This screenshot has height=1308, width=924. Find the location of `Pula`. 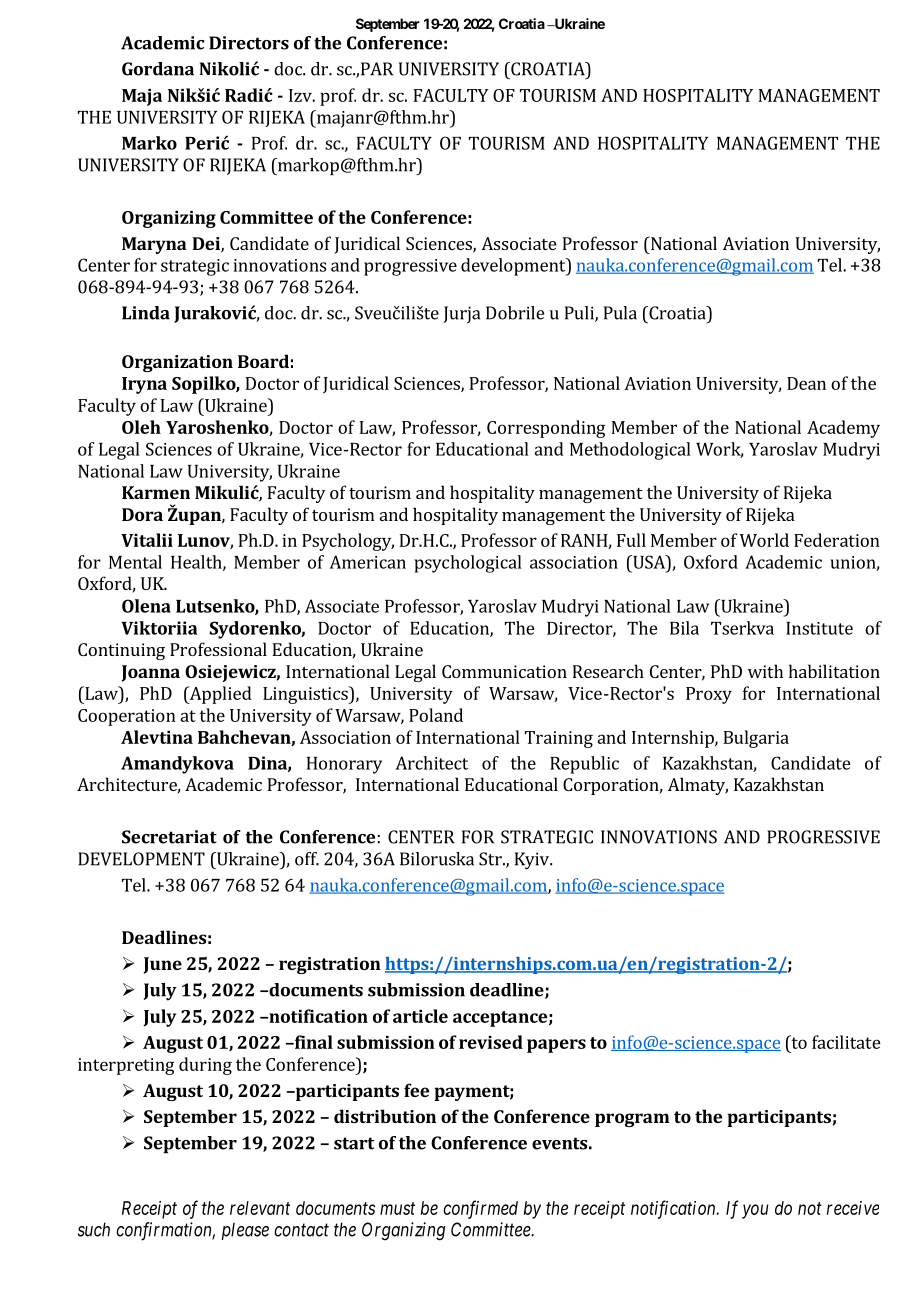

Pula is located at coordinates (620, 313).
